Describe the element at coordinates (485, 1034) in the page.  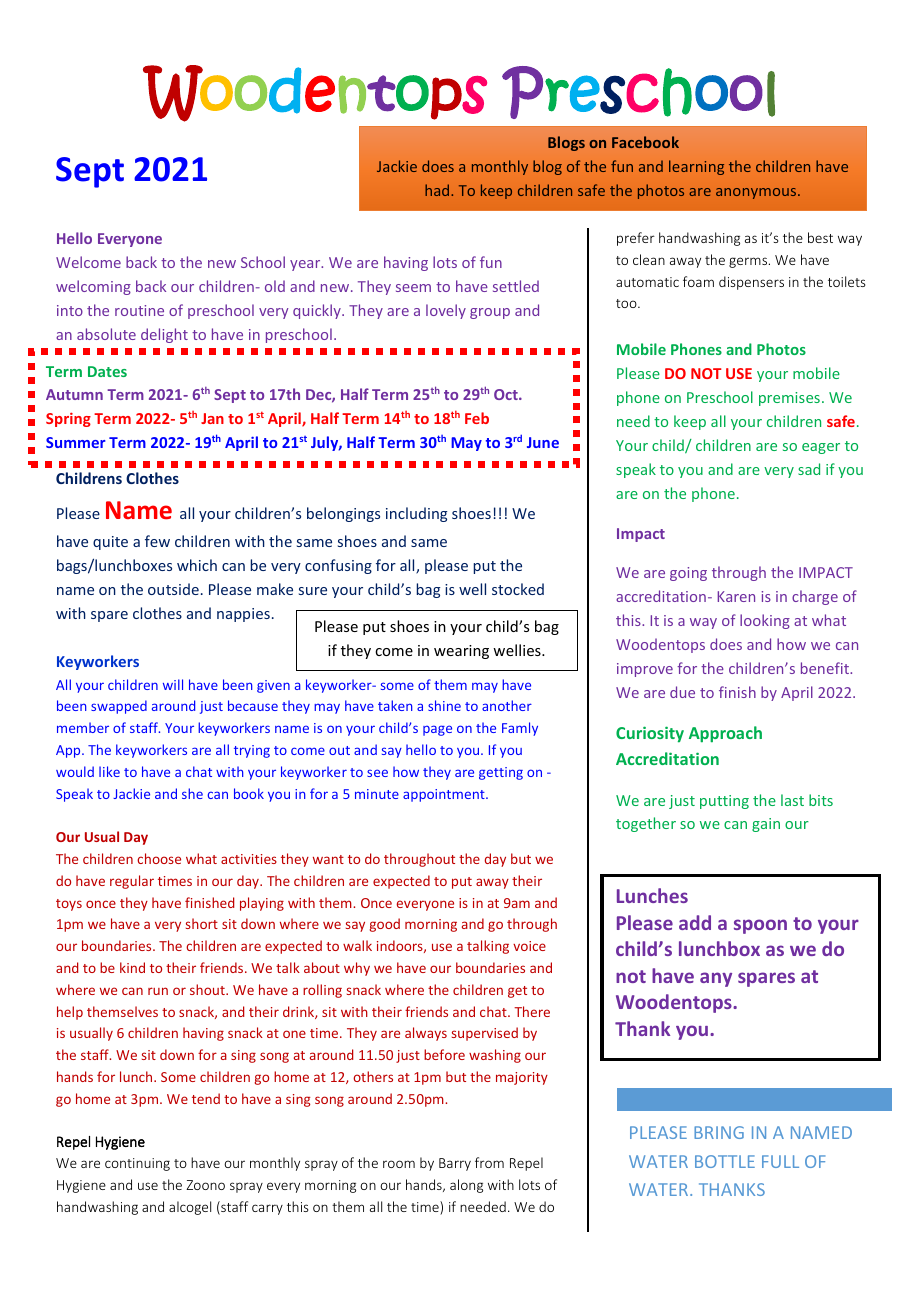
I see `supervised` at that location.
